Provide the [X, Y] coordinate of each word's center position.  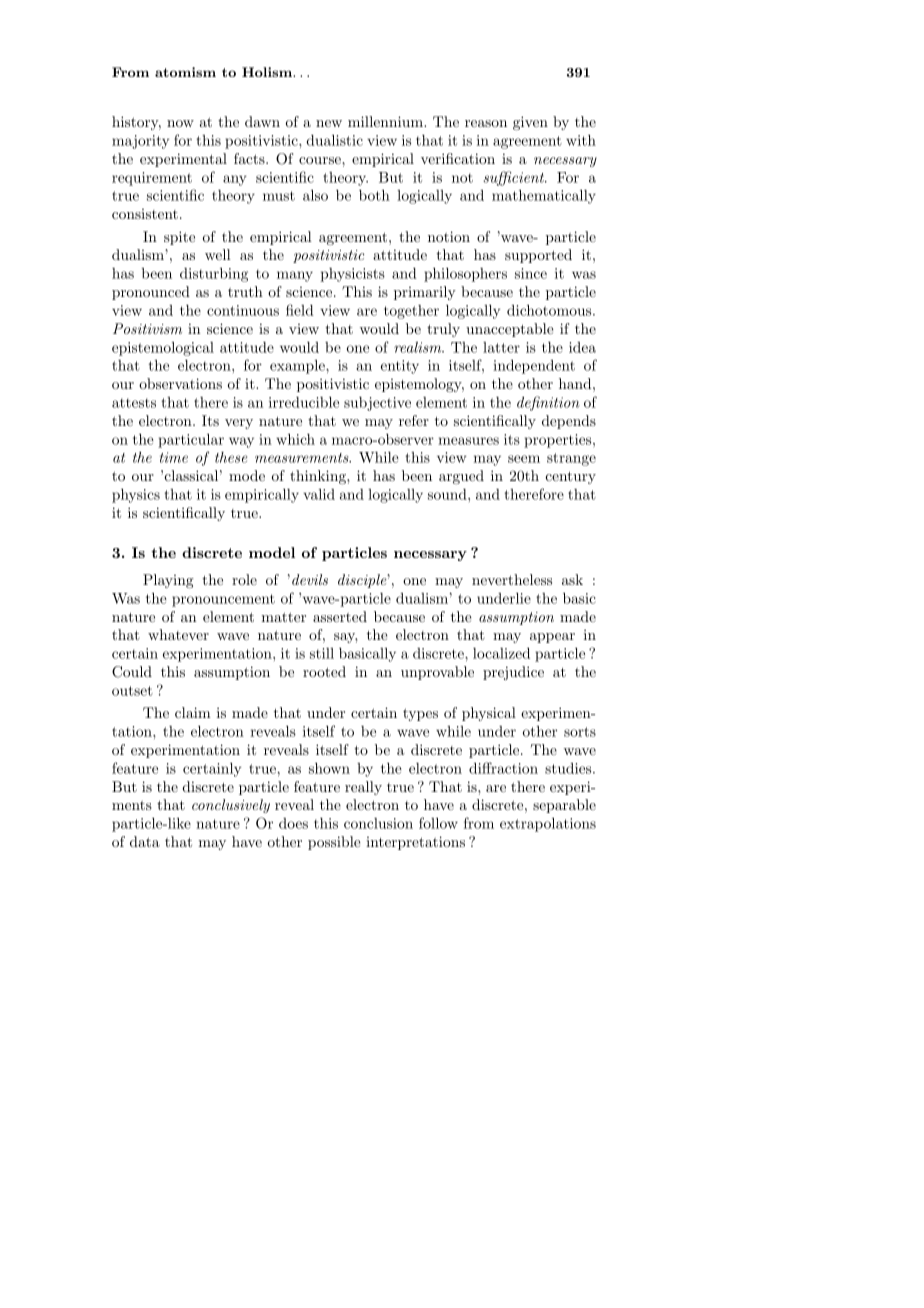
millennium [386, 121]
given [530, 123]
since [531, 273]
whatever [178, 634]
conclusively [231, 806]
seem [524, 459]
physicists [352, 275]
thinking [319, 477]
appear [552, 638]
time [174, 457]
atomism [185, 72]
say [346, 638]
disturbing [214, 275]
